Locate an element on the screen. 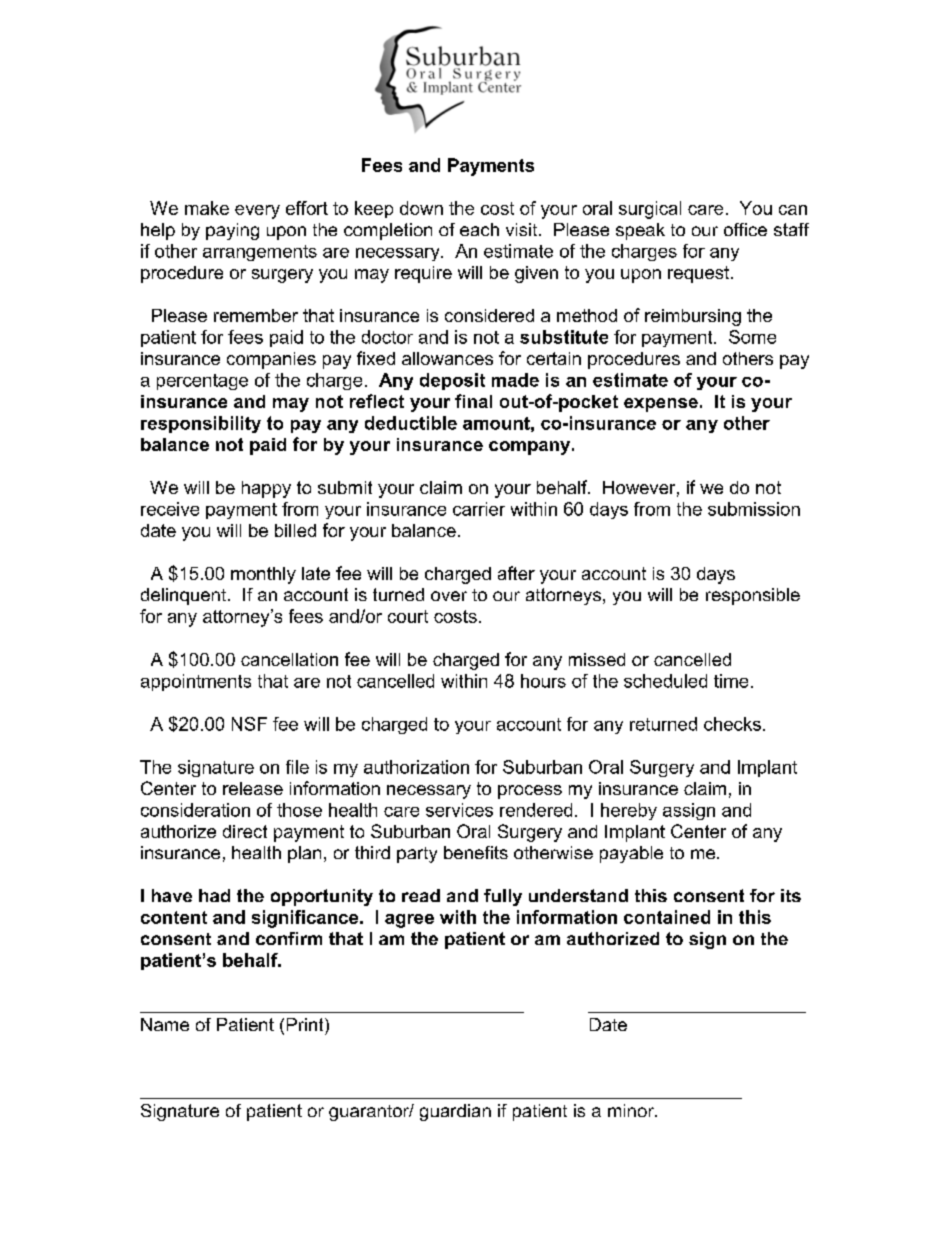  contained is located at coordinates (667, 917).
